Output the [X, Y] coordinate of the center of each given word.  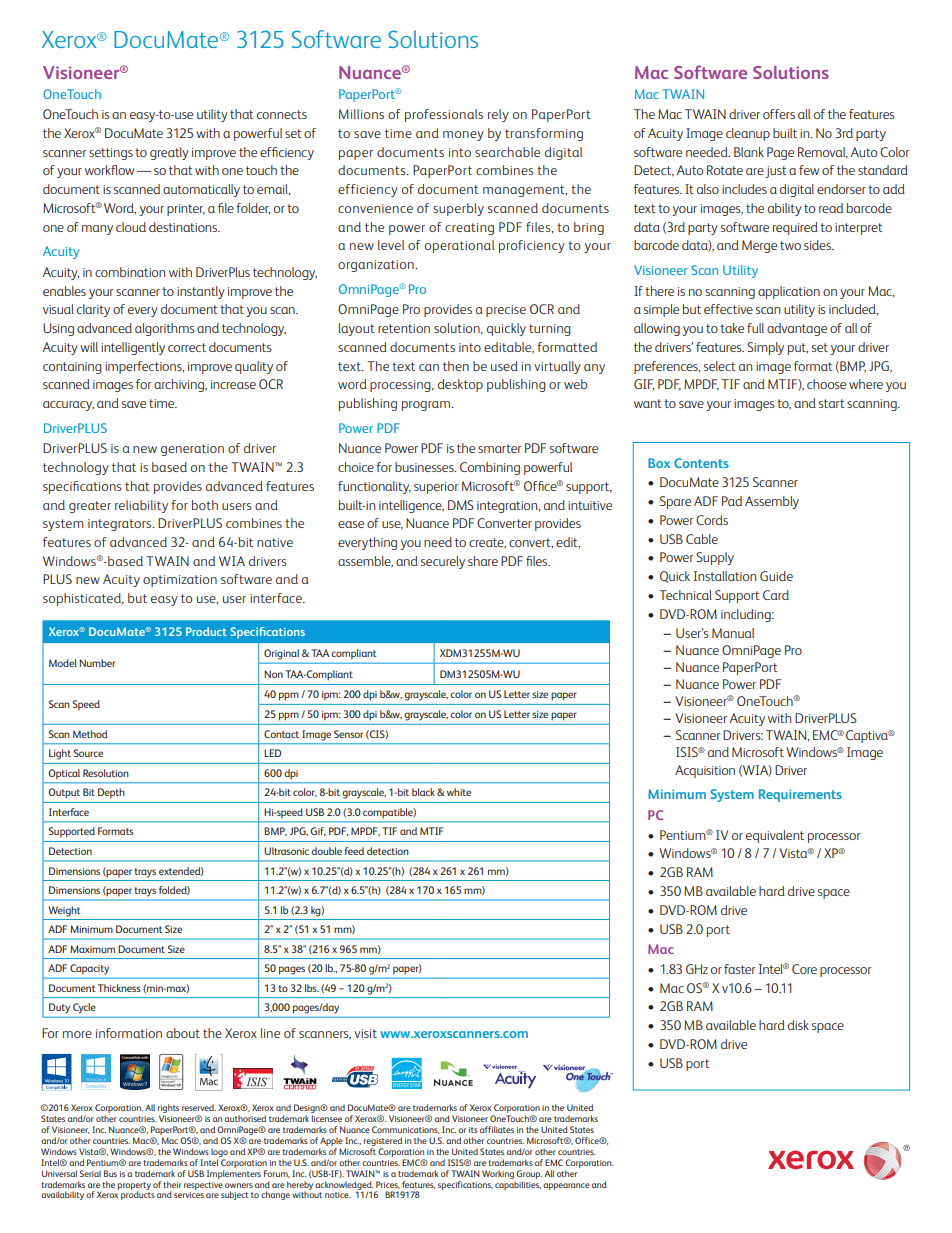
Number [97, 663]
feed [354, 851]
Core [804, 969]
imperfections [144, 367]
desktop [460, 385]
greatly [169, 153]
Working [498, 1174]
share [483, 561]
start [832, 403]
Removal [823, 153]
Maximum [92, 949]
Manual [733, 633]
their [172, 1184]
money [463, 136]
